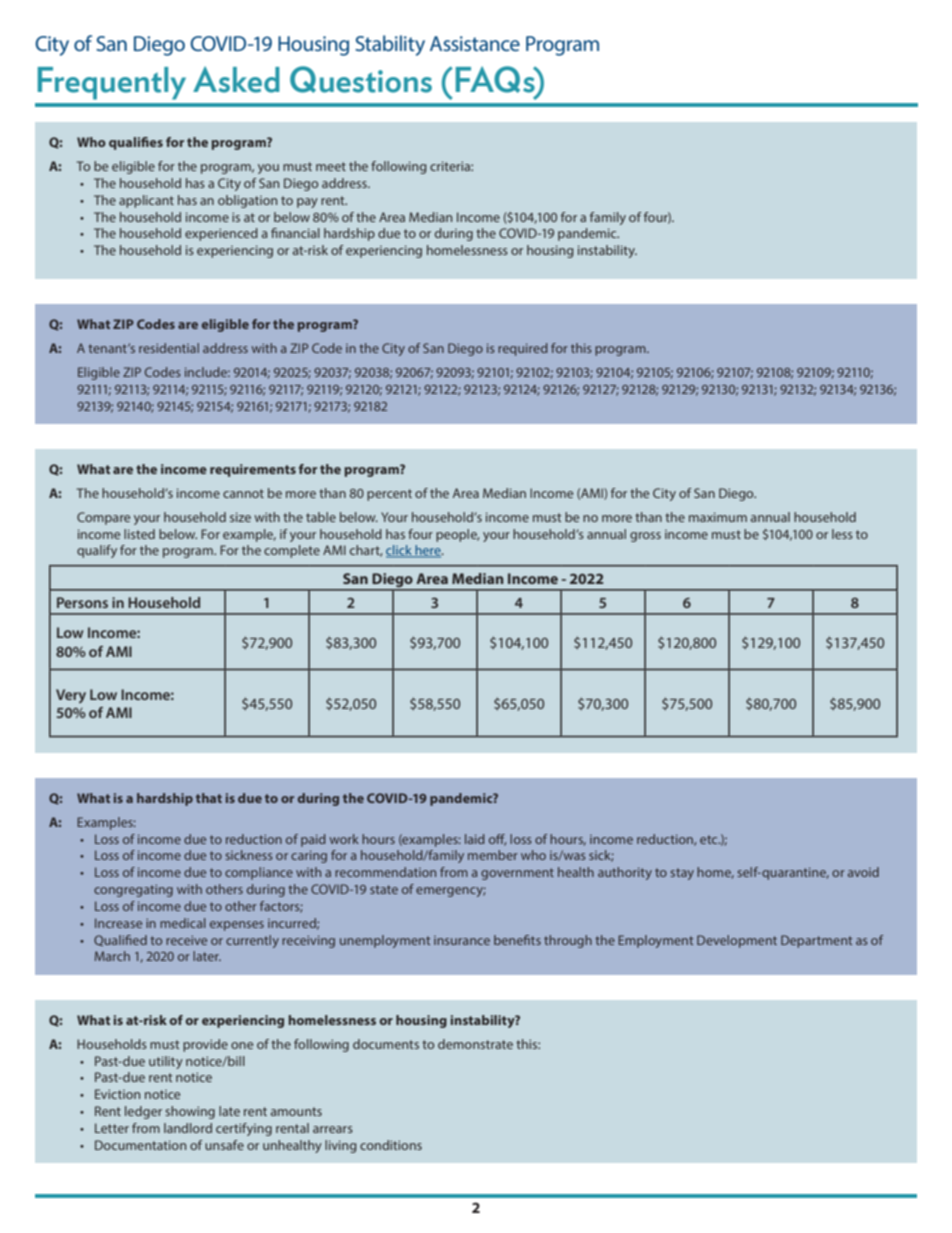 The width and height of the screenshot is (952, 1233). What do you see at coordinates (428, 551) in the screenshot?
I see `here` at bounding box center [428, 551].
